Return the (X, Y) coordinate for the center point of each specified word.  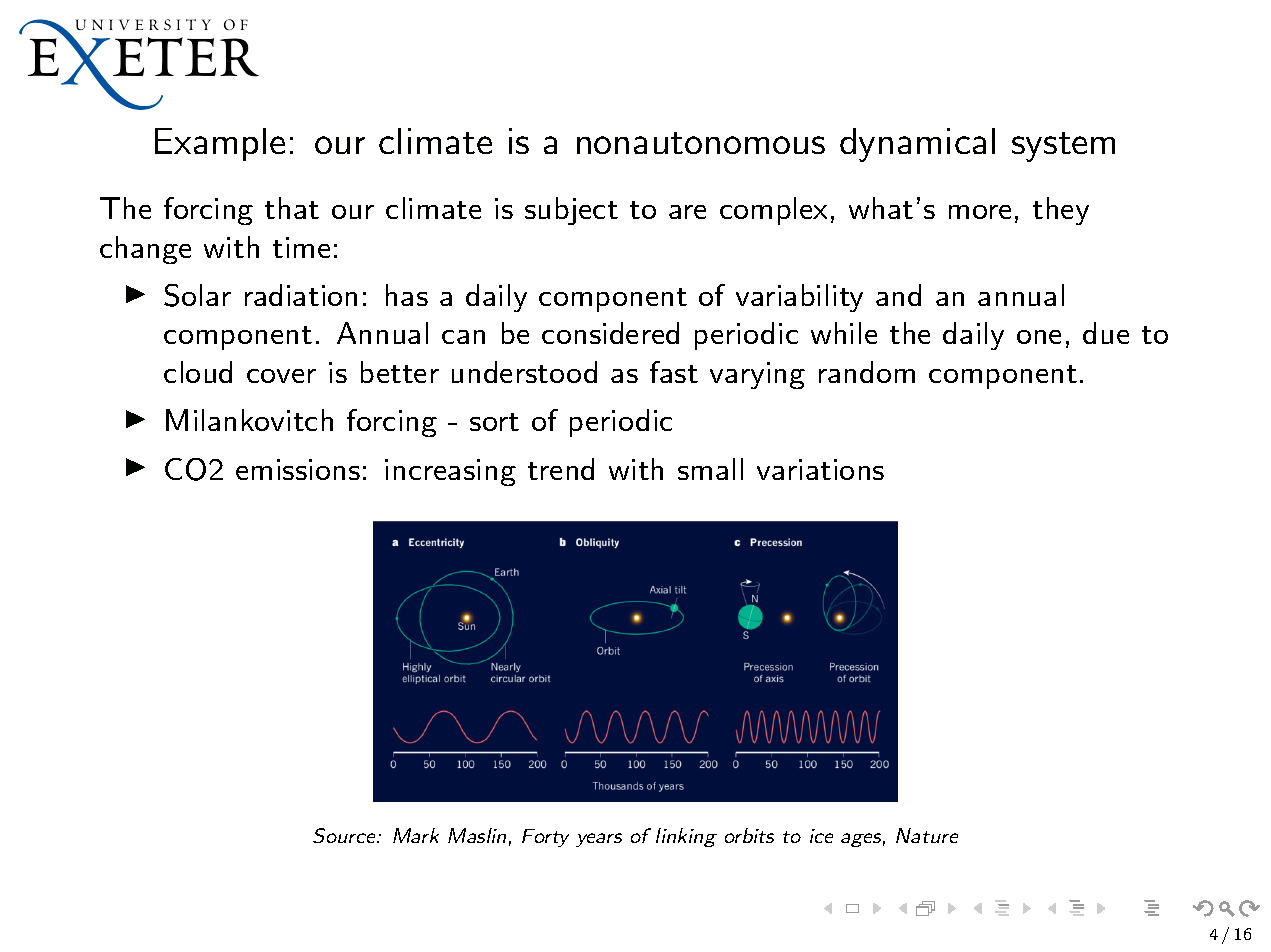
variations (820, 469)
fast (674, 372)
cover (281, 376)
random (867, 372)
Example (220, 144)
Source (345, 835)
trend (561, 469)
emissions (298, 469)
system (1063, 147)
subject (571, 211)
